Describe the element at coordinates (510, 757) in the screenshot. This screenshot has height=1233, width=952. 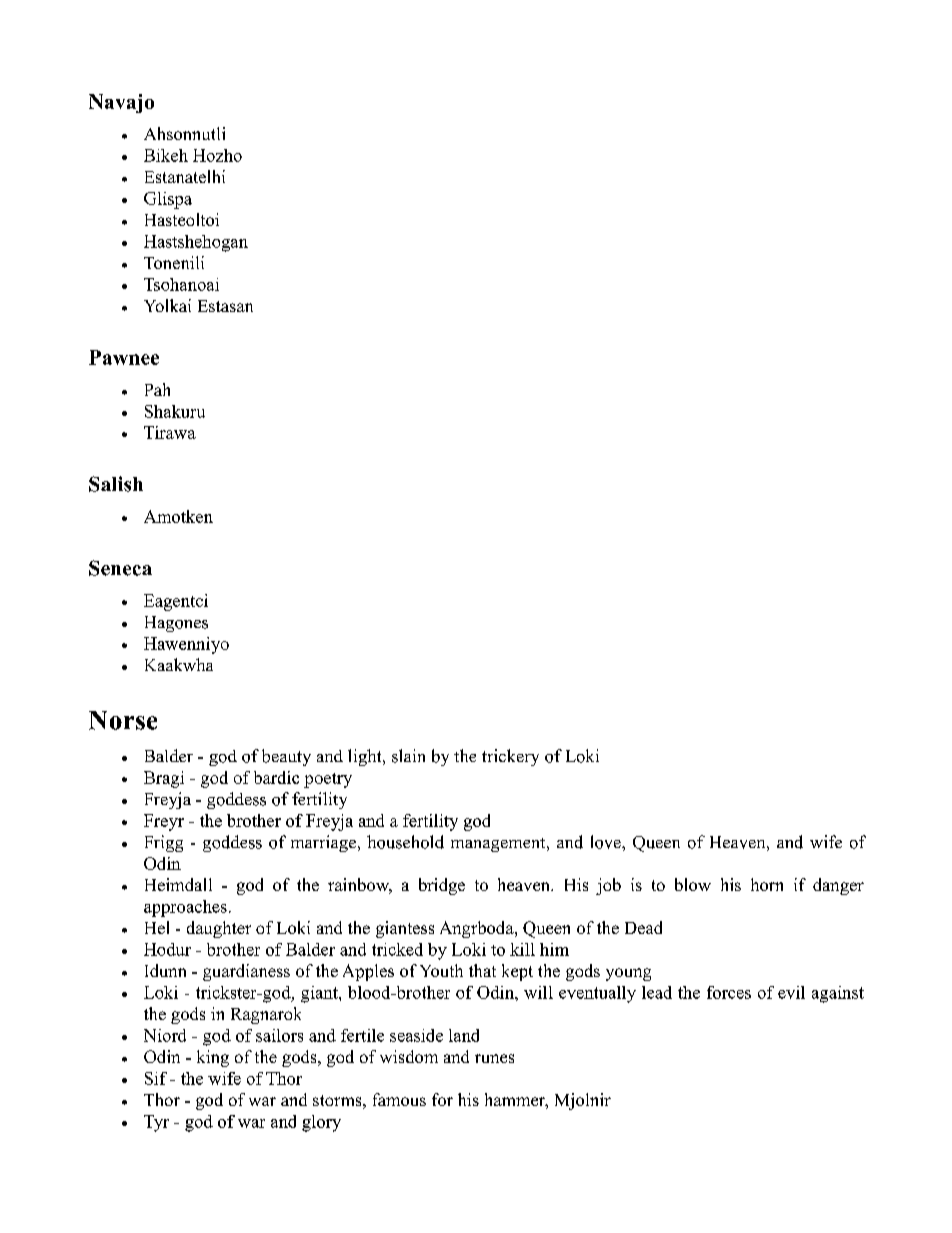
I see `trickery` at that location.
